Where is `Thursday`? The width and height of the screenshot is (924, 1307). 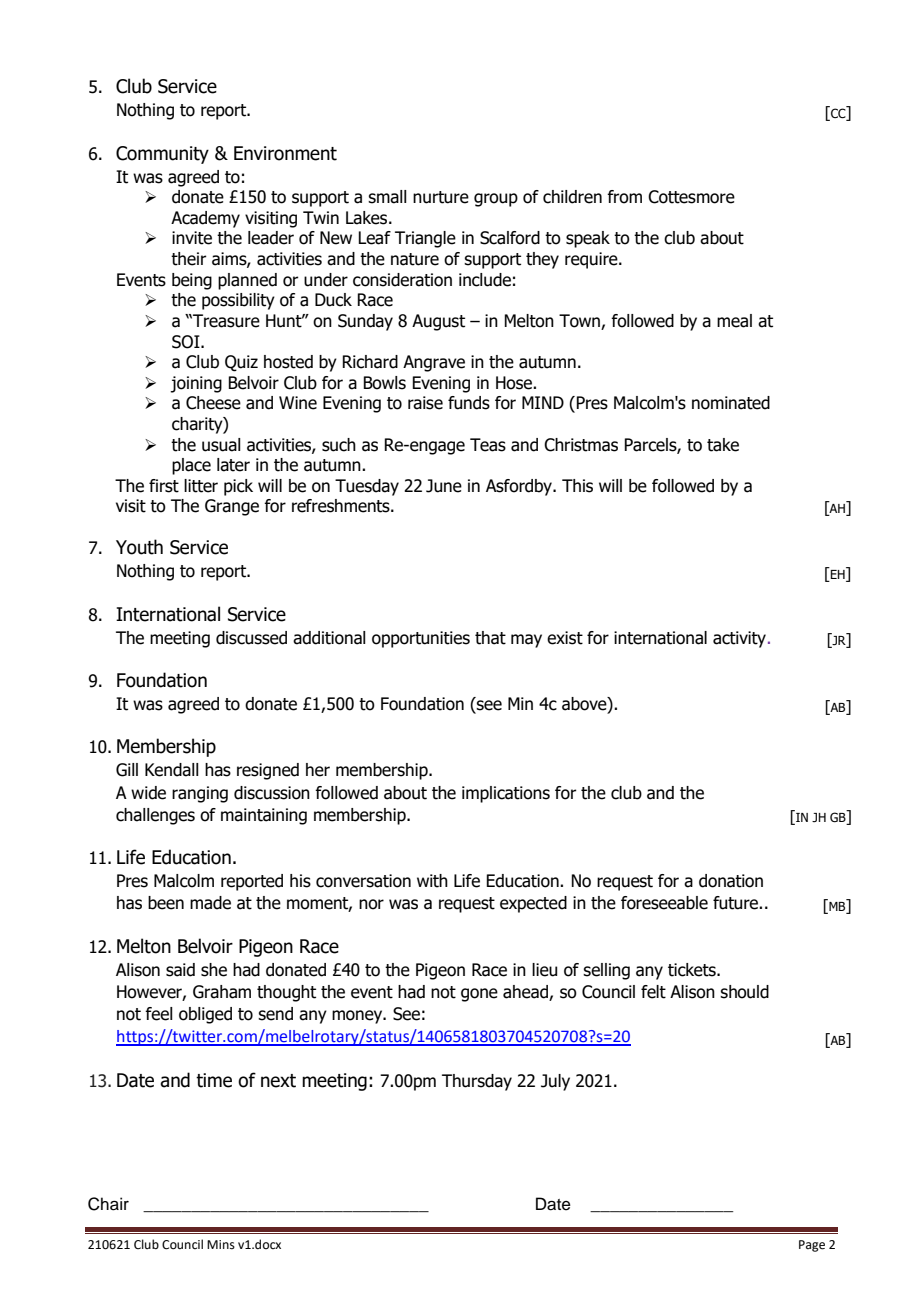
Thursday is located at coordinates (477, 1082).
